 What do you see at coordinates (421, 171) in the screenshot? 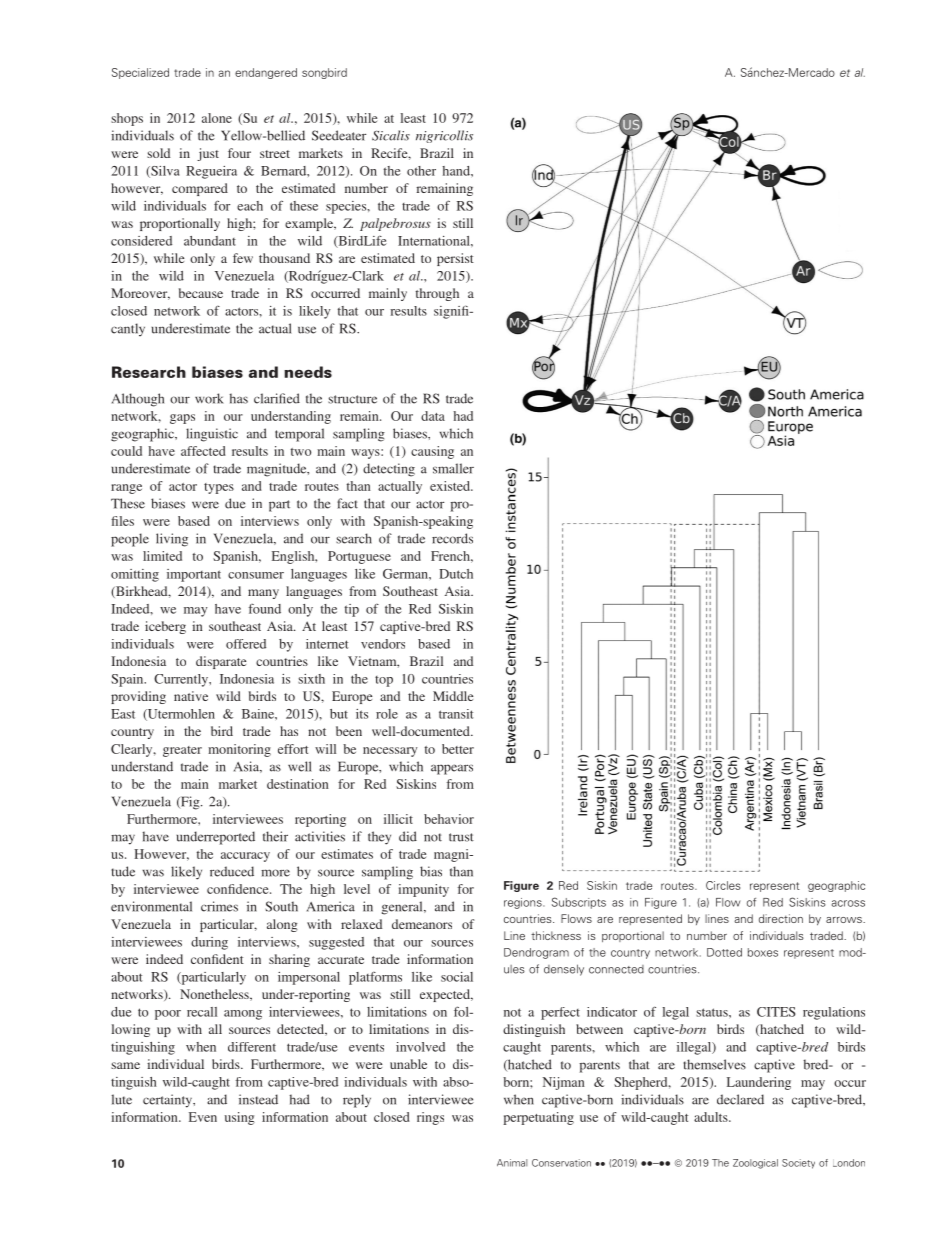
I see `other` at bounding box center [421, 171].
